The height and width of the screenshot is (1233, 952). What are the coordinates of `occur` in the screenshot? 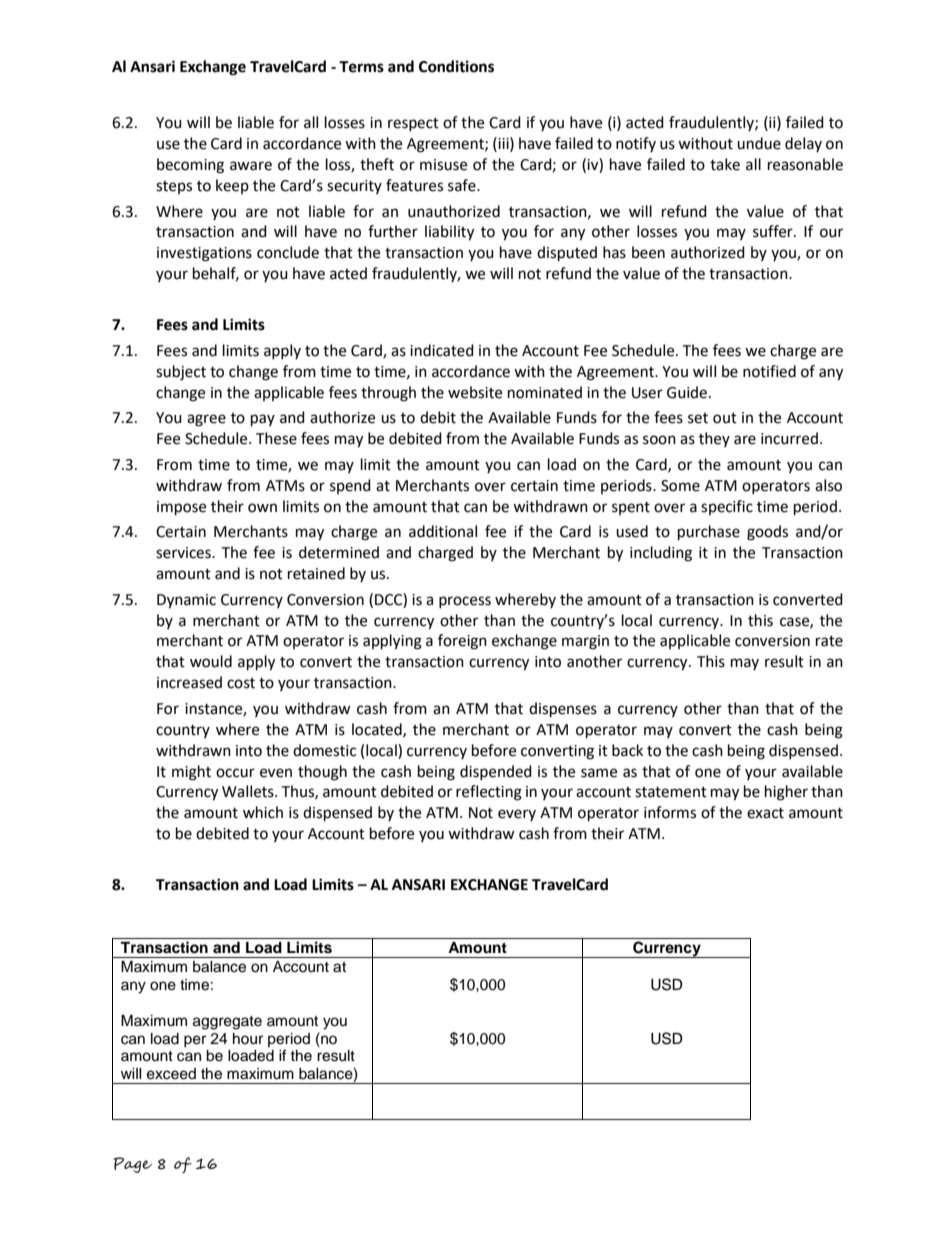 It's located at (235, 773).
